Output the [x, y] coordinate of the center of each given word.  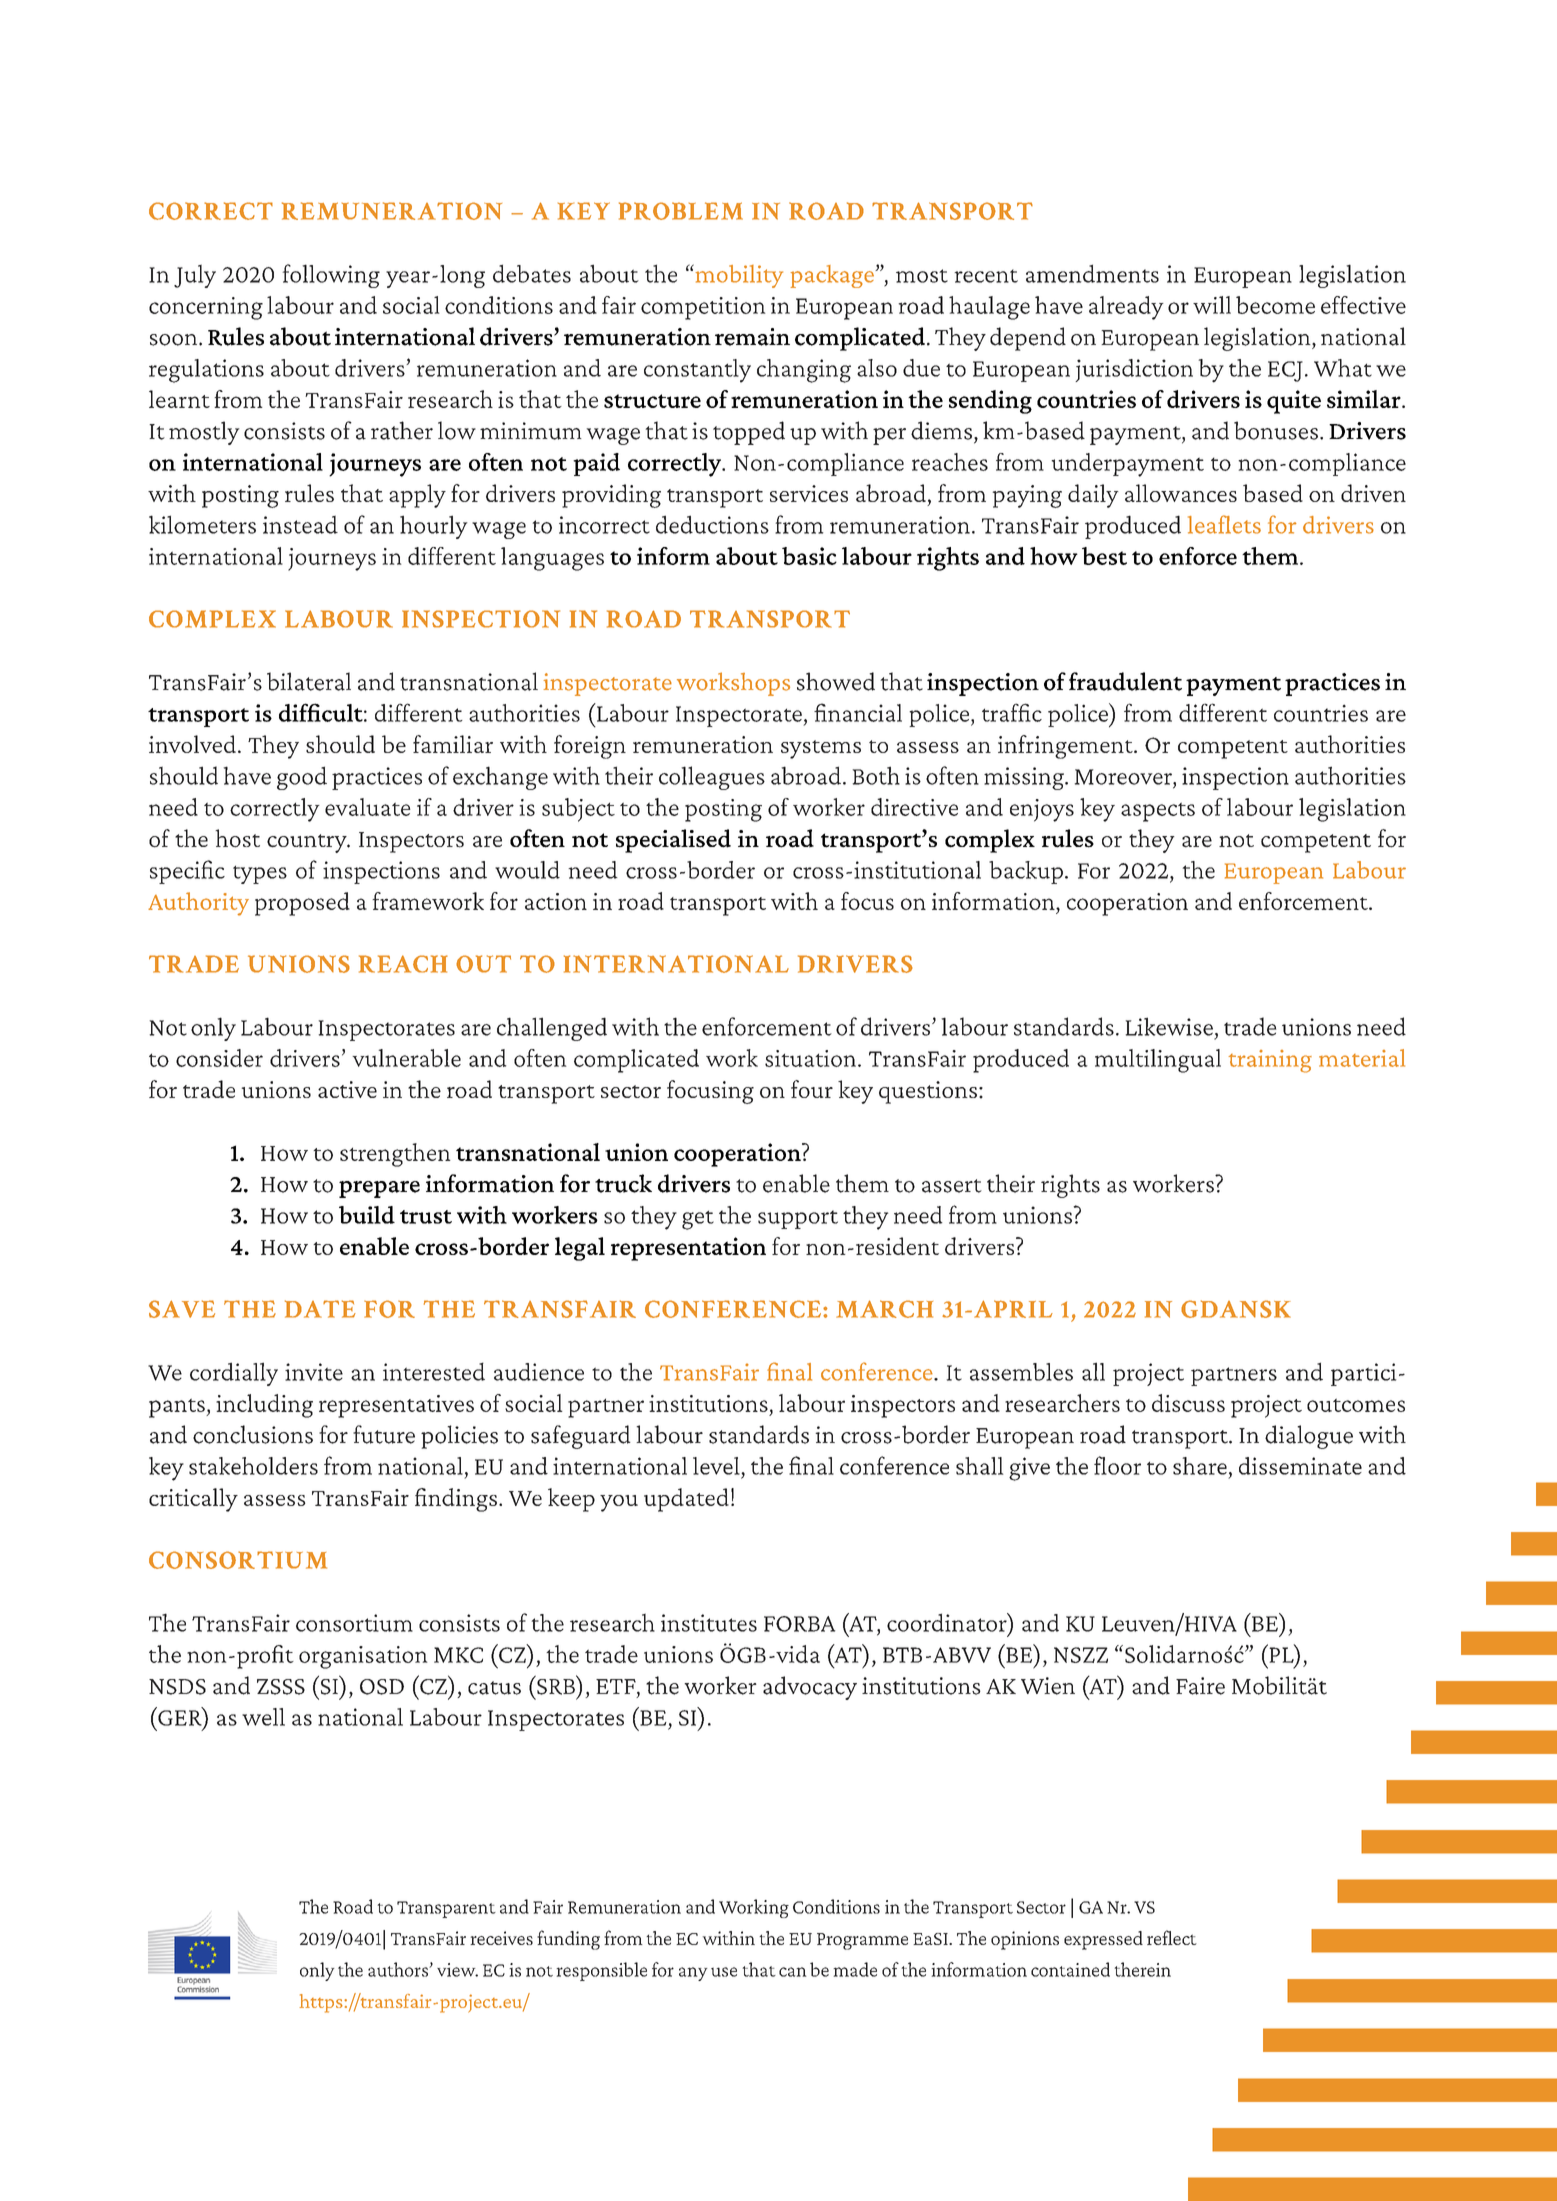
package [833, 276]
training [1270, 1061]
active [347, 1089]
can [793, 1972]
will [1212, 305]
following [331, 276]
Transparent [446, 1909]
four [812, 1089]
